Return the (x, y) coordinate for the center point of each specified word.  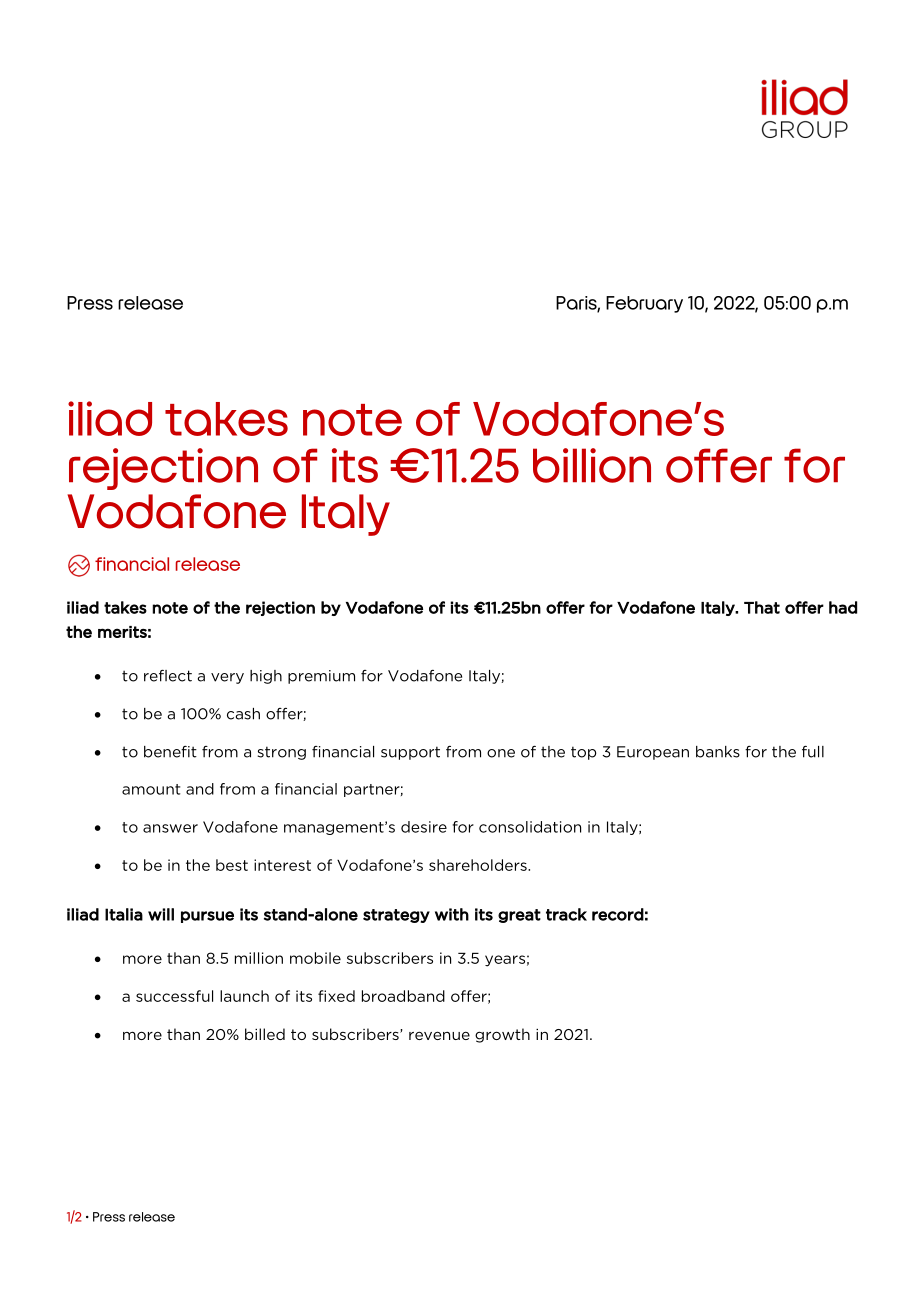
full (813, 751)
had (843, 607)
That (762, 607)
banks (718, 752)
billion (592, 465)
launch (244, 996)
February (644, 304)
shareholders (479, 865)
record (618, 914)
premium (321, 677)
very (227, 678)
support (410, 753)
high (266, 677)
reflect (168, 675)
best (232, 865)
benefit (170, 752)
